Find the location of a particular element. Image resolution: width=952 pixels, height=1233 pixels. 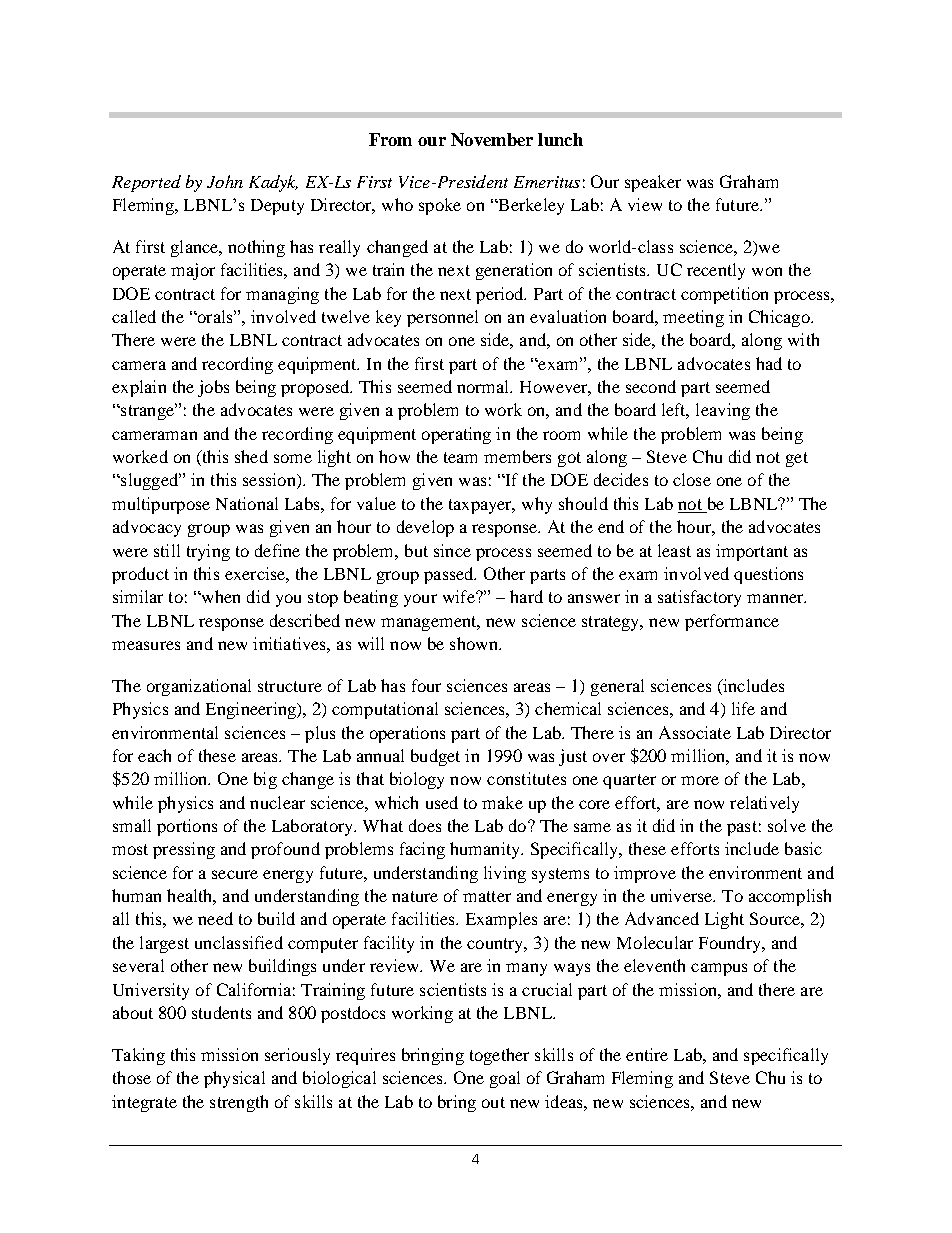

speaker is located at coordinates (653, 183).
